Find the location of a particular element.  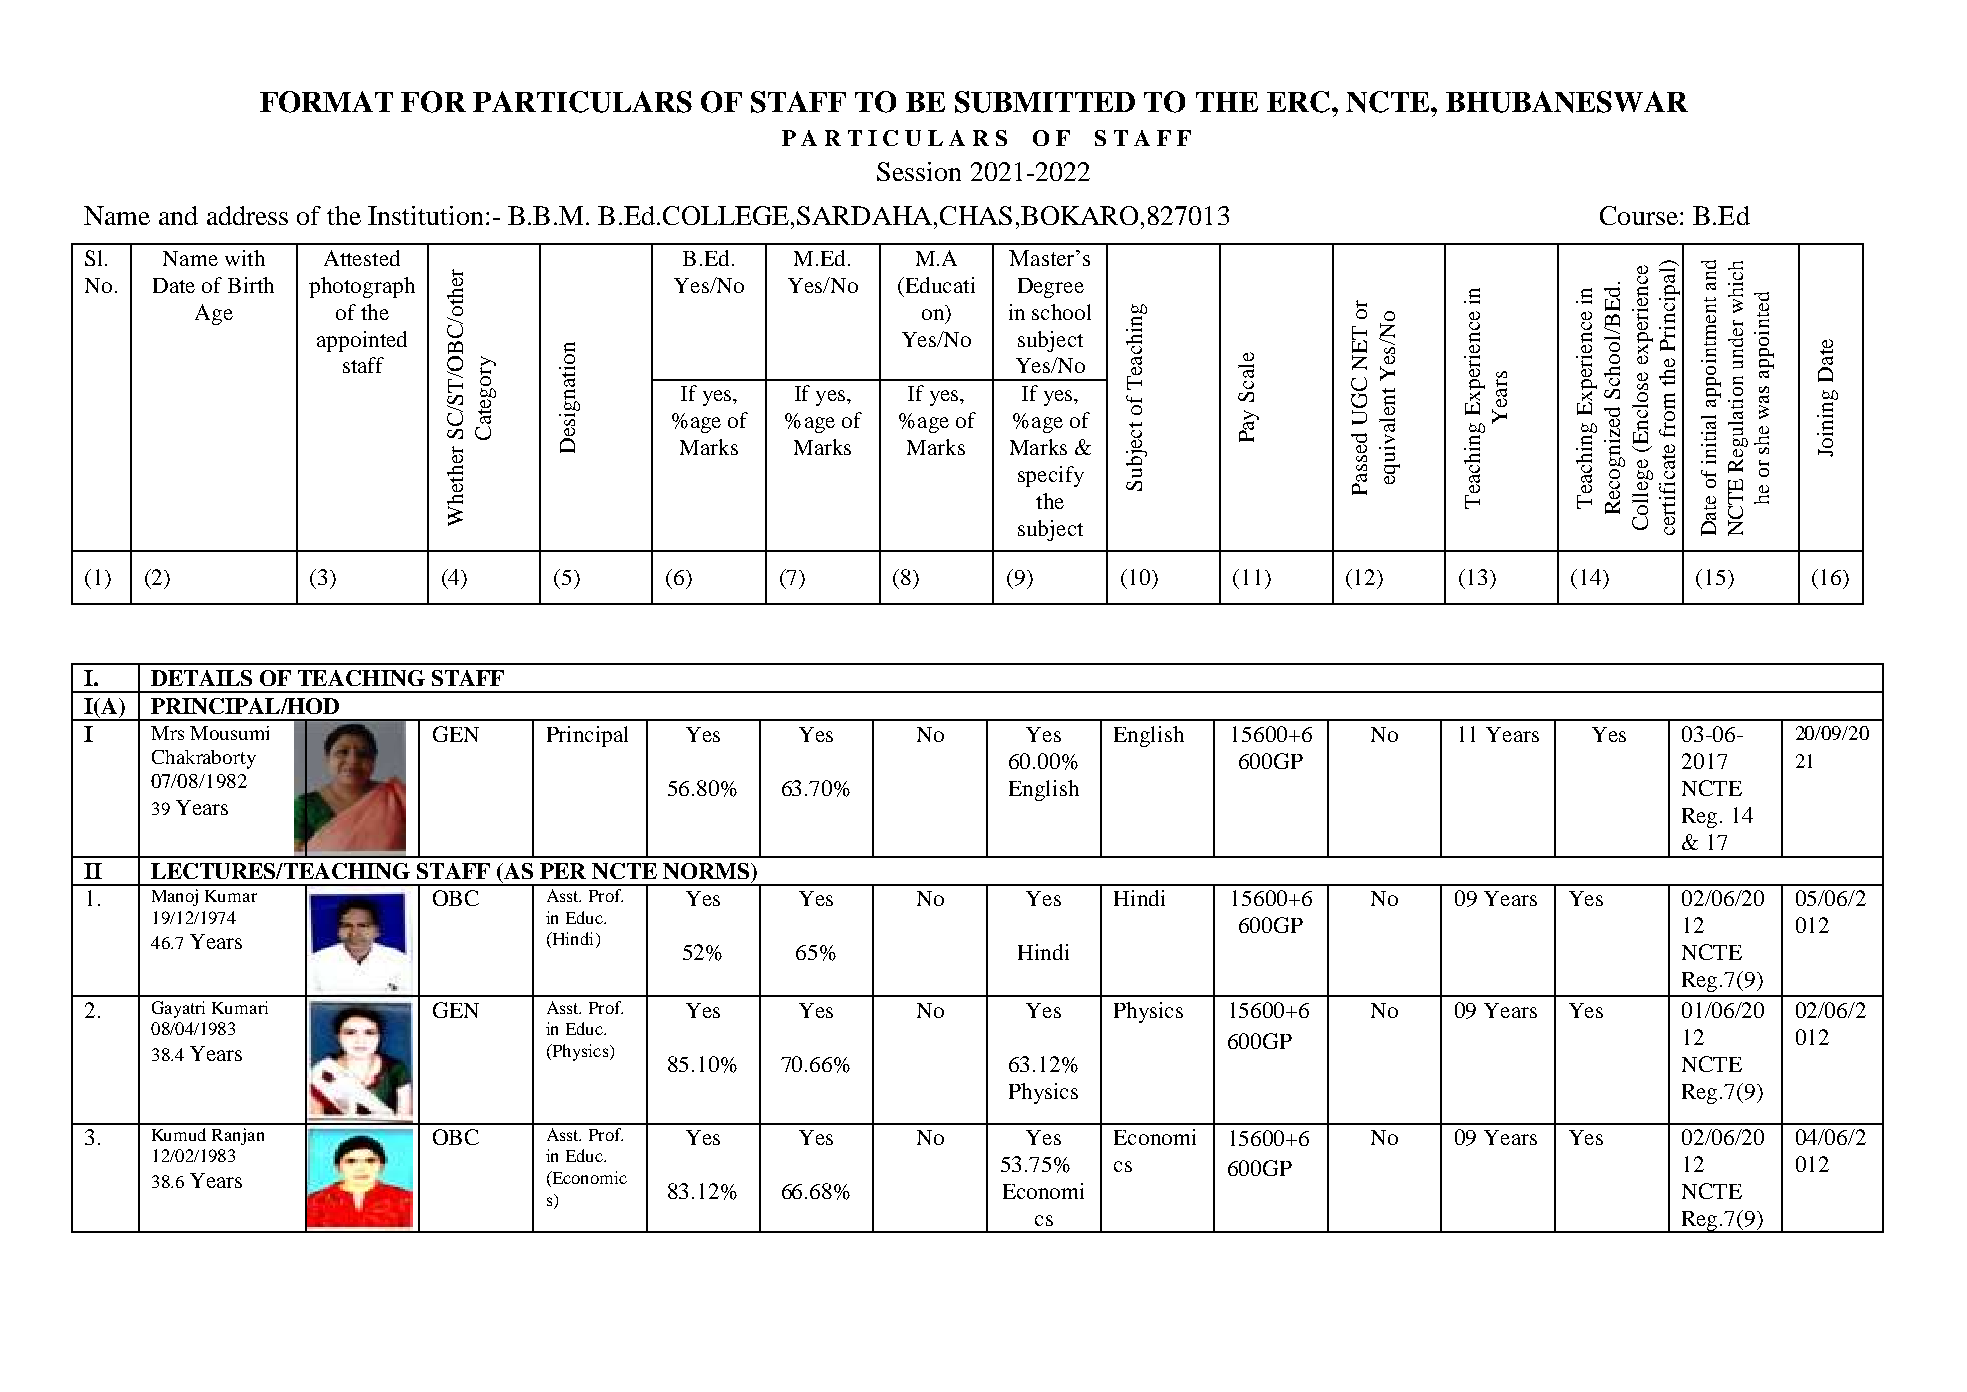

FORMAT is located at coordinates (326, 102).
